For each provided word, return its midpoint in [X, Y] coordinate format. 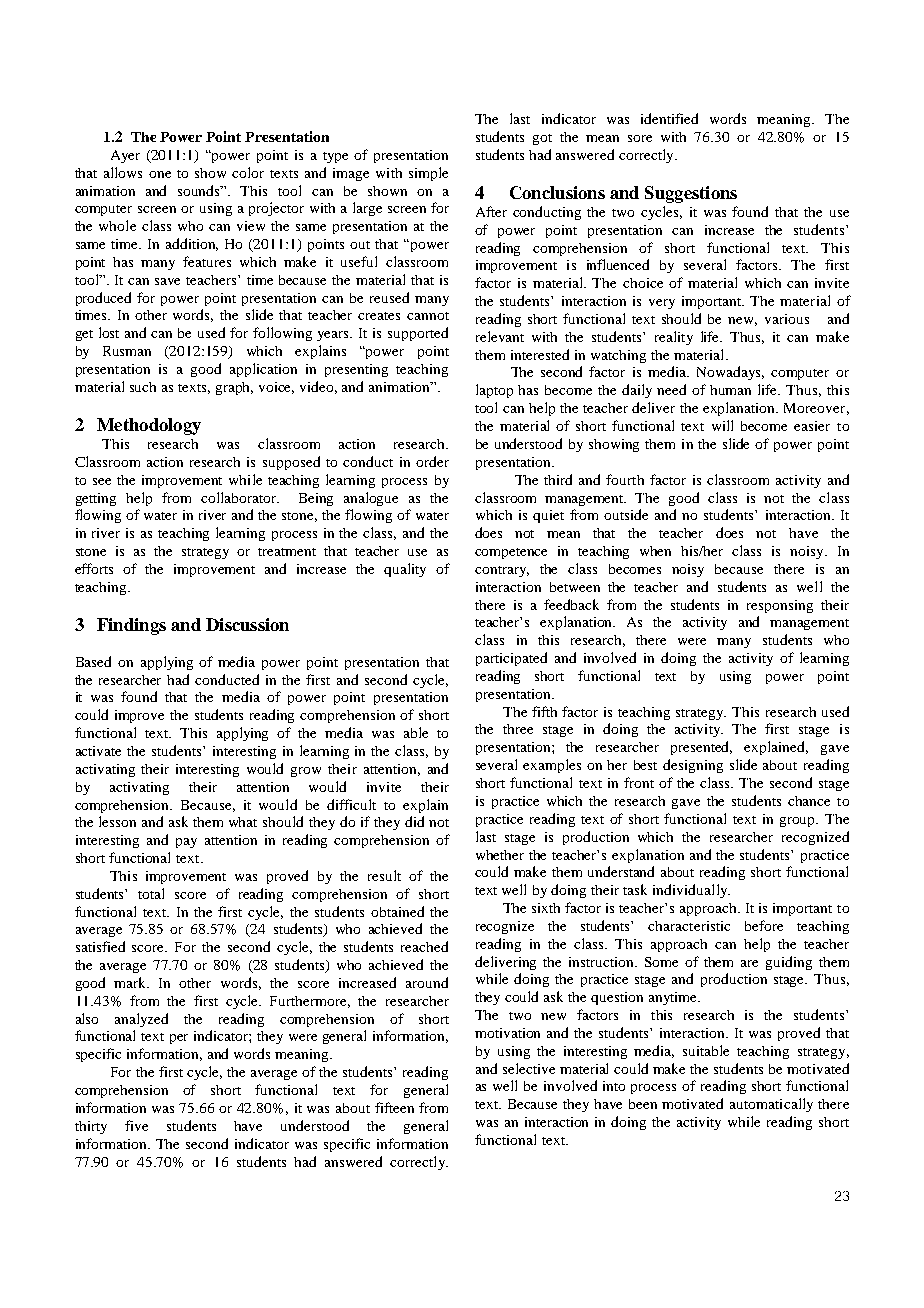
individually [691, 891]
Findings [131, 626]
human [730, 390]
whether [500, 855]
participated [511, 659]
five [136, 1125]
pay [186, 843]
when [655, 551]
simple [428, 174]
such [143, 387]
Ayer [125, 156]
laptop [494, 391]
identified [669, 118]
